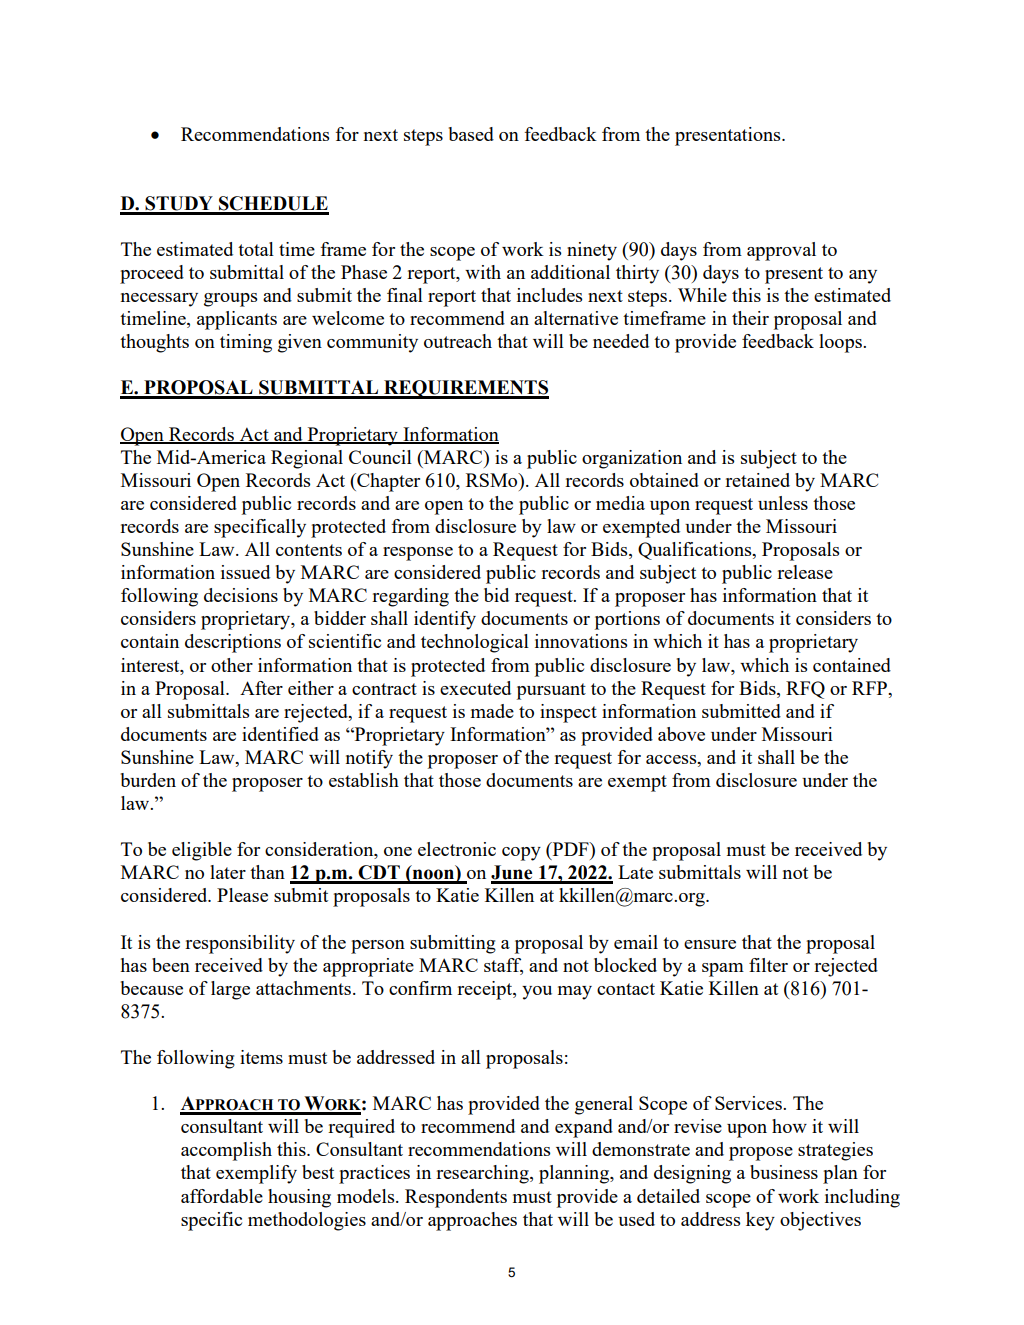 The height and width of the image is (1325, 1024). Describe the element at coordinates (503, 966) in the image. I see `staff` at that location.
